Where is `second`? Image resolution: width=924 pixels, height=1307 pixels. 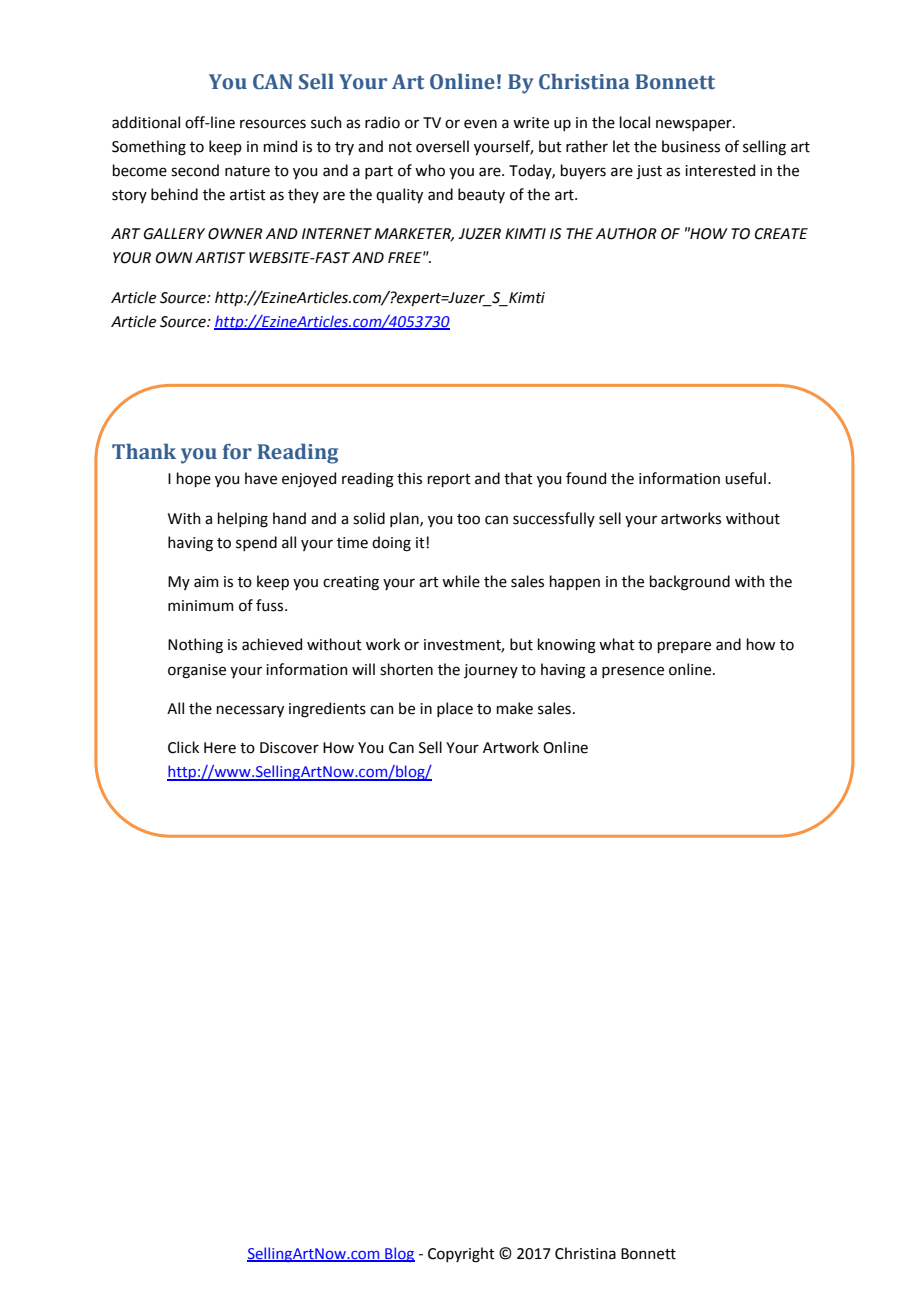 second is located at coordinates (195, 170).
